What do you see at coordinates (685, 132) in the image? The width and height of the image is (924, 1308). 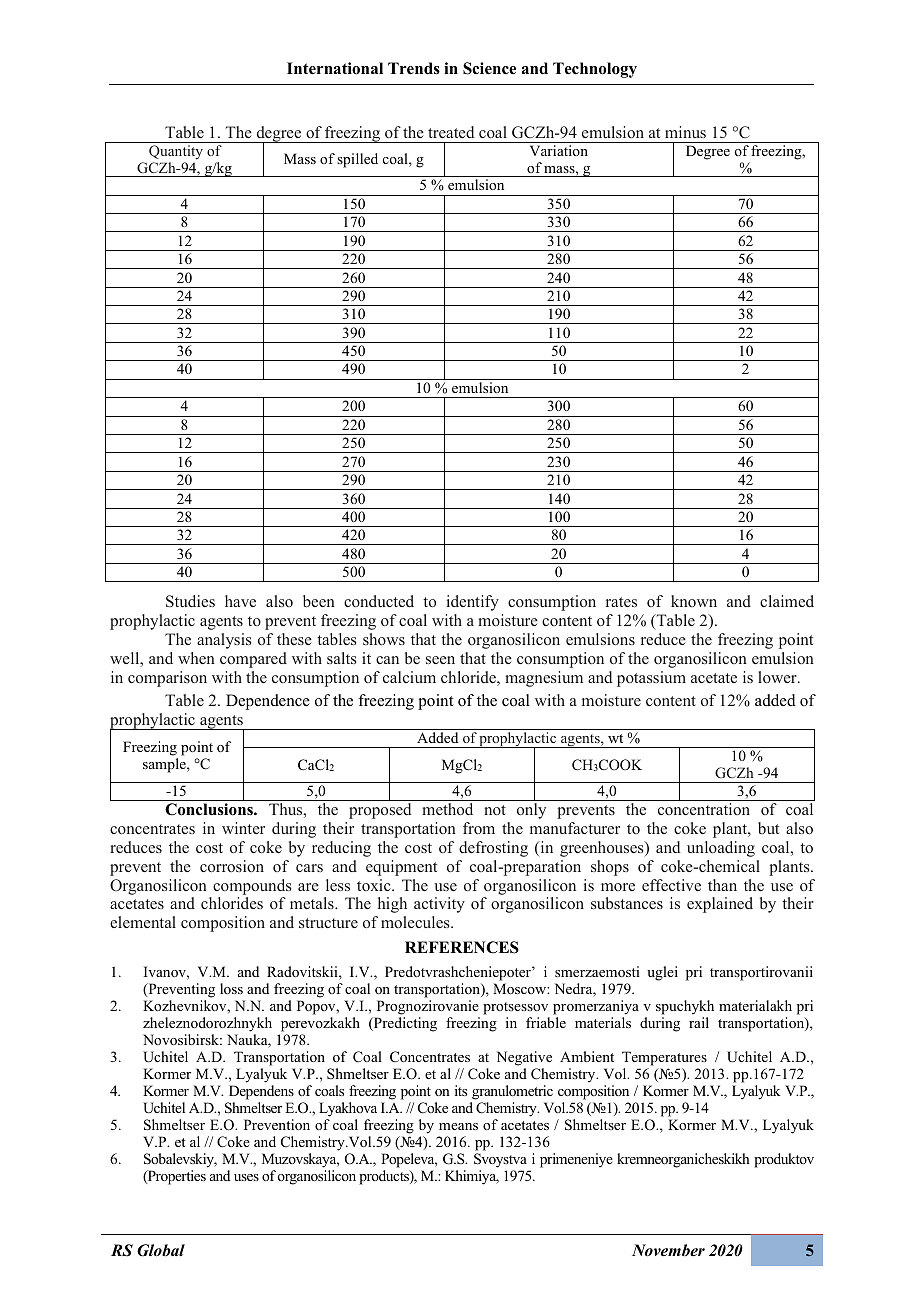 I see `minus` at bounding box center [685, 132].
